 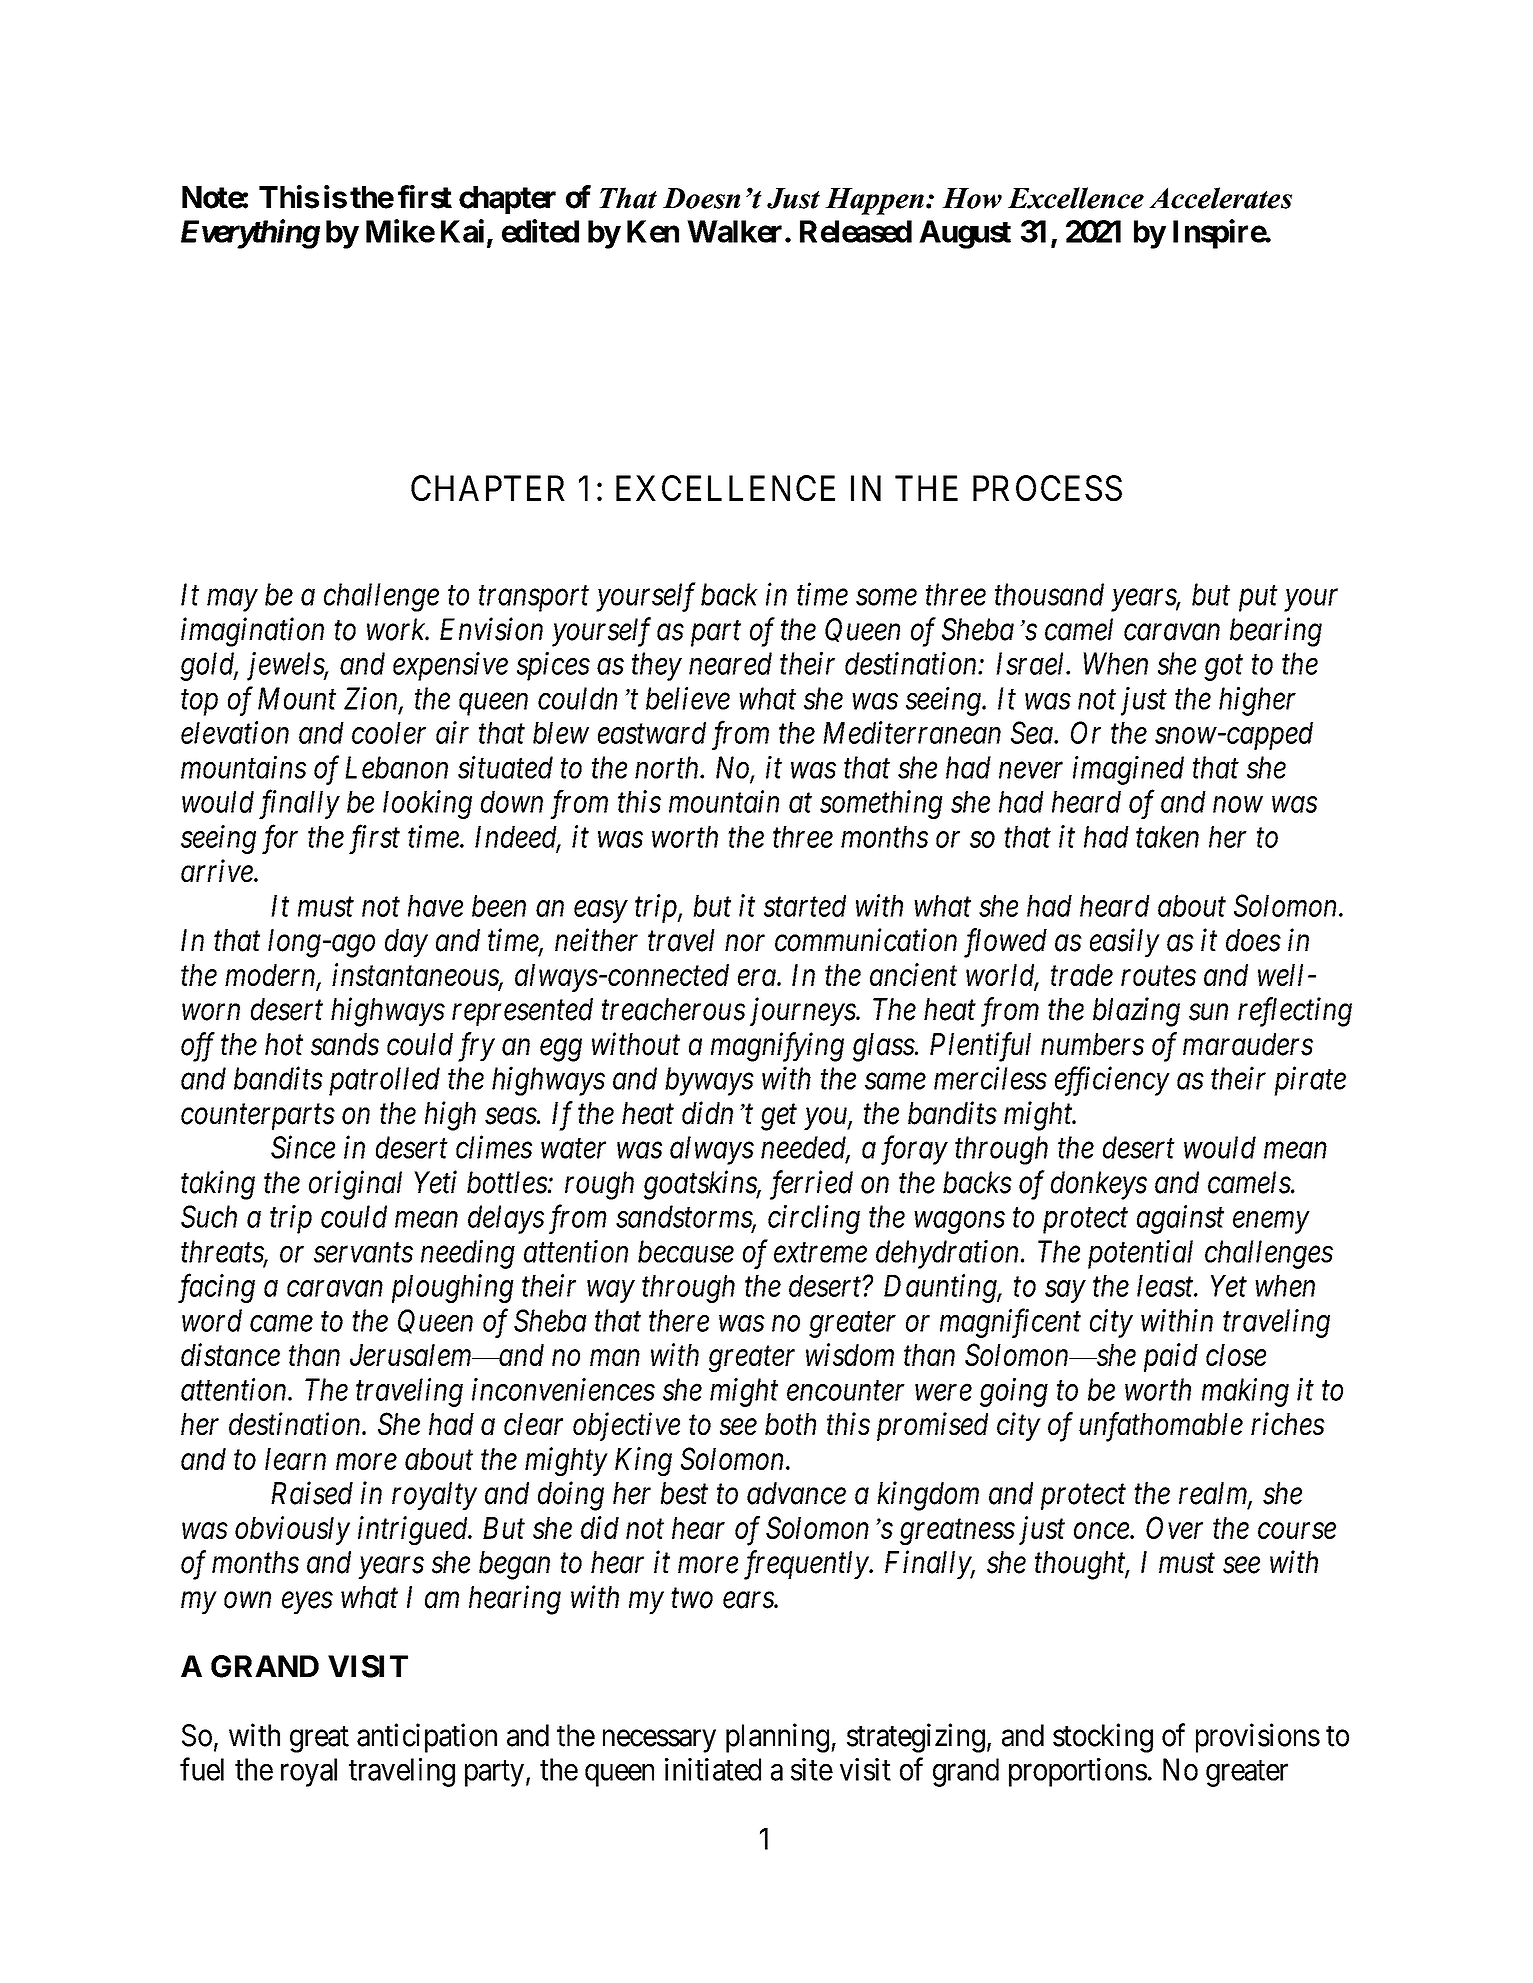 I want to click on Kai, so click(x=462, y=231).
